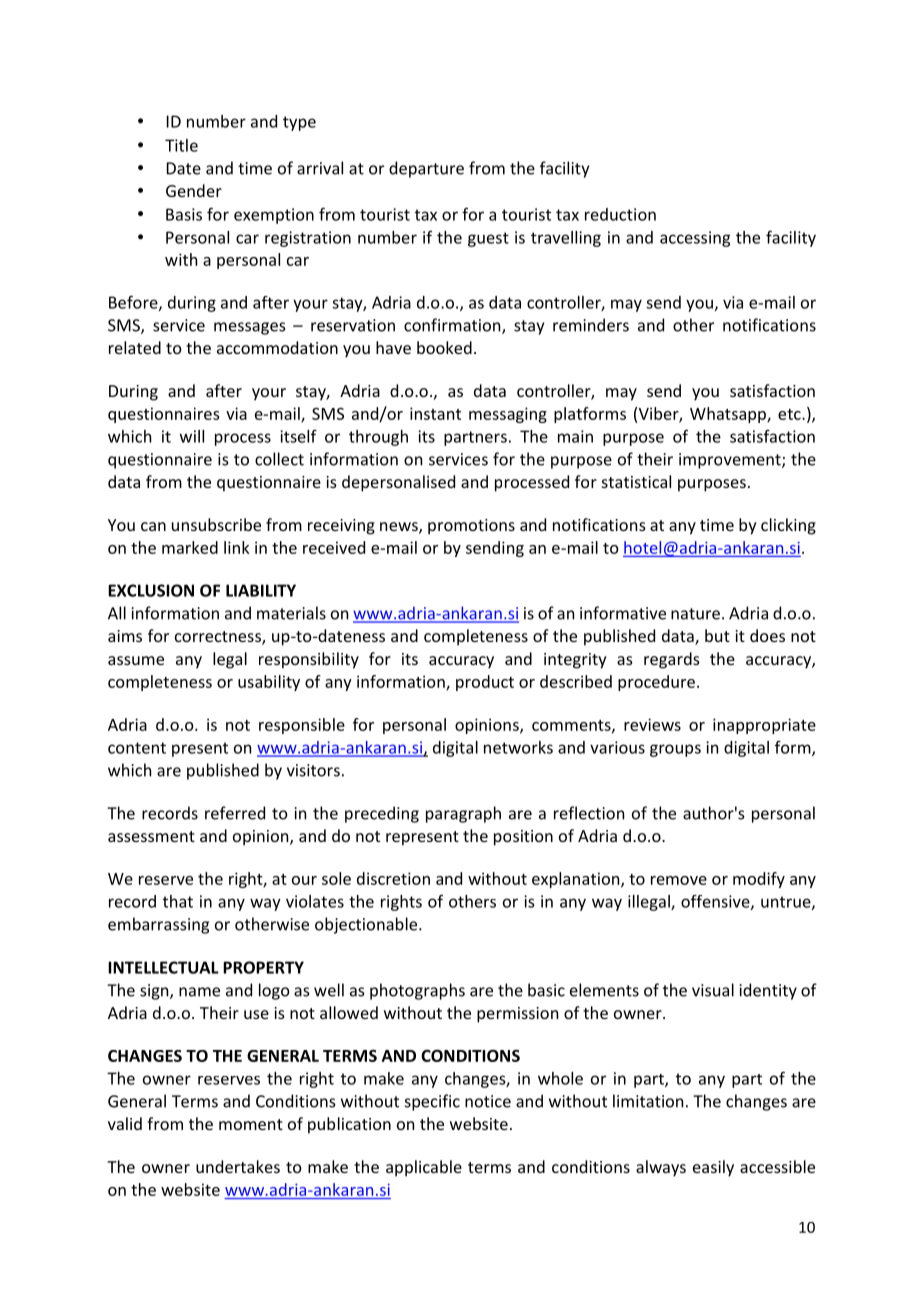 The image size is (924, 1308). What do you see at coordinates (432, 1102) in the image?
I see `specific` at bounding box center [432, 1102].
